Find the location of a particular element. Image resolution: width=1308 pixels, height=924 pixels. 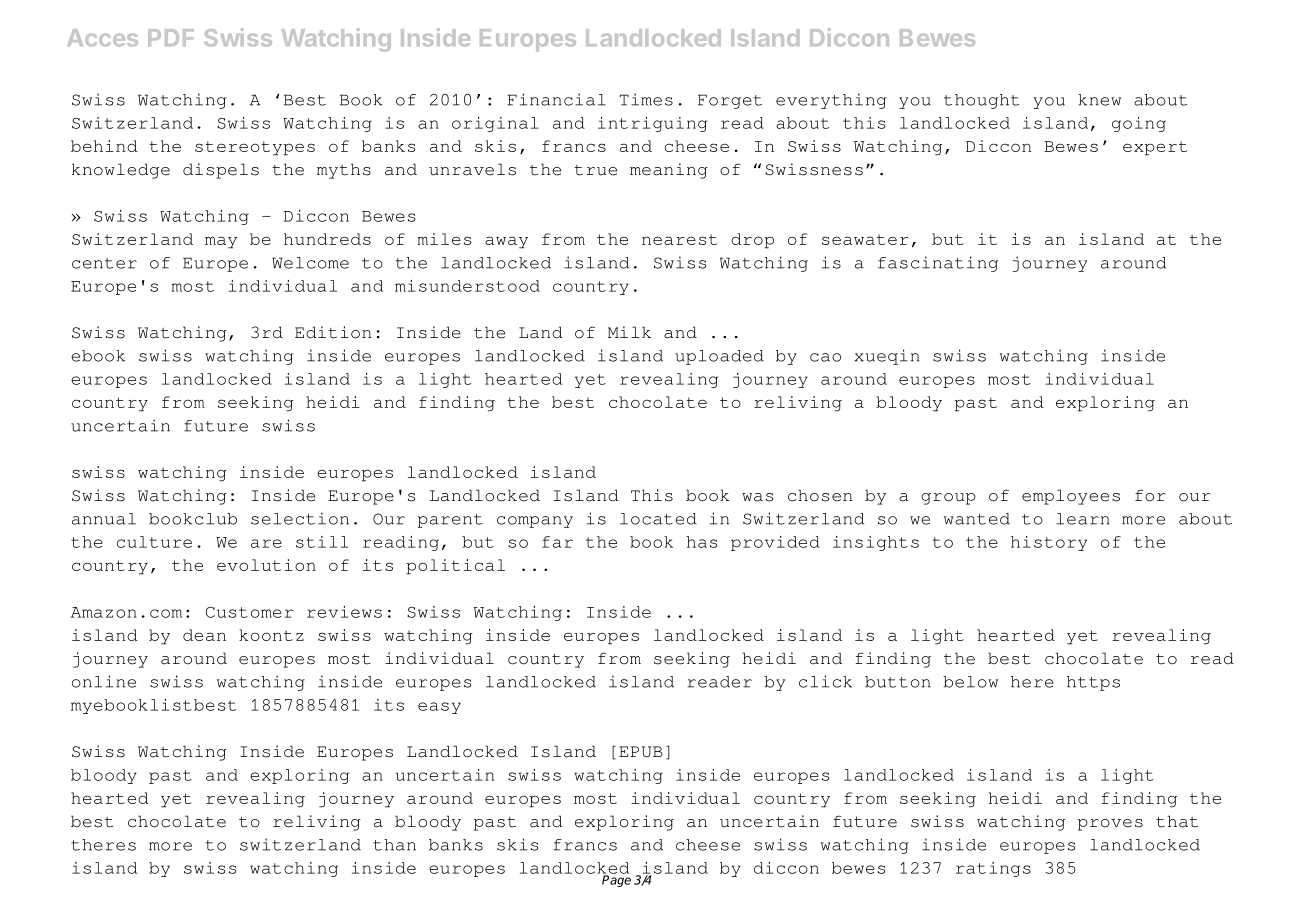

employees is located at coordinates (1071, 497).
